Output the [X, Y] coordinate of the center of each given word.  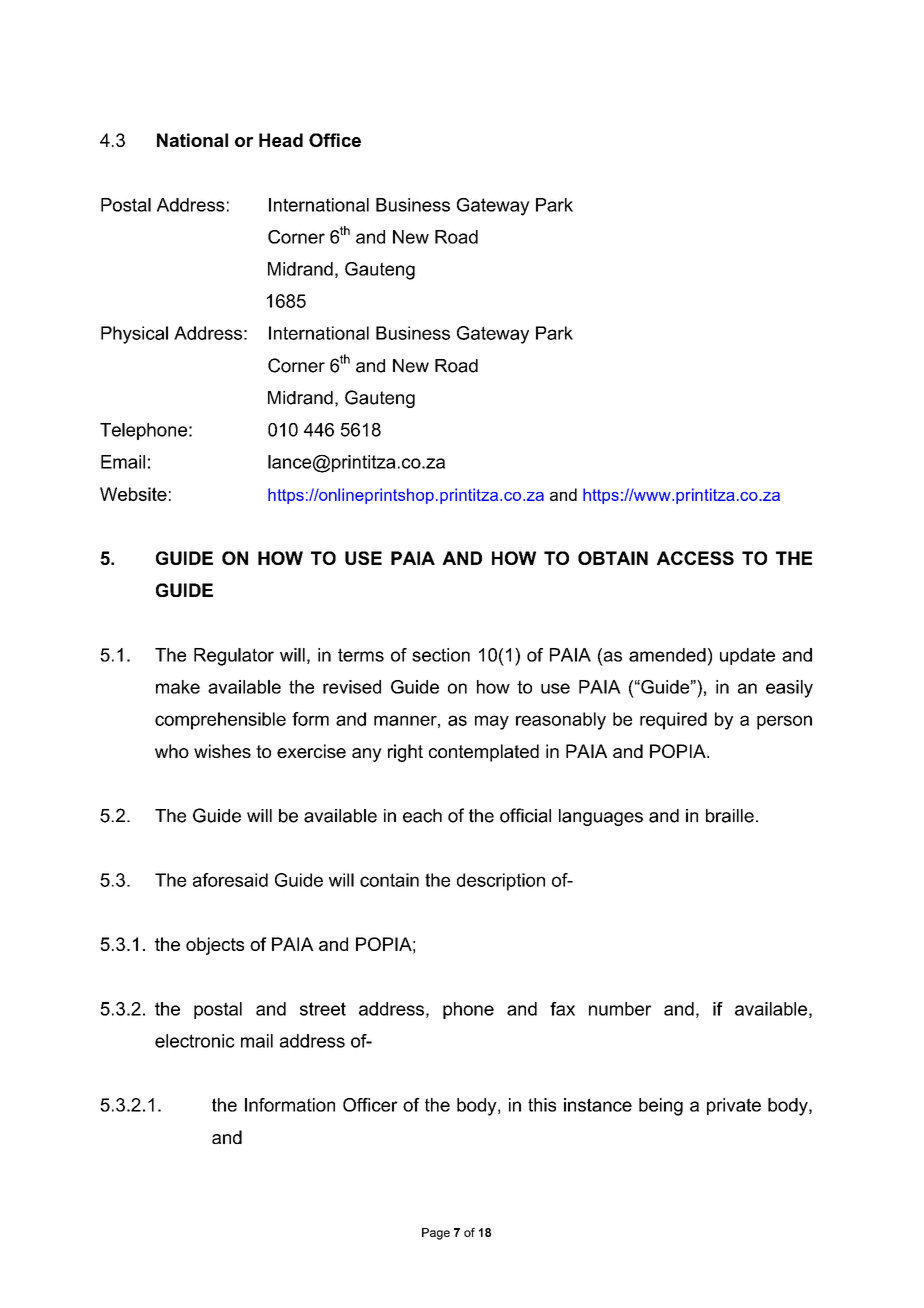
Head [281, 140]
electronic [195, 1041]
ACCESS [695, 558]
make [178, 687]
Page [436, 1234]
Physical [134, 335]
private [734, 1106]
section [441, 655]
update [747, 656]
